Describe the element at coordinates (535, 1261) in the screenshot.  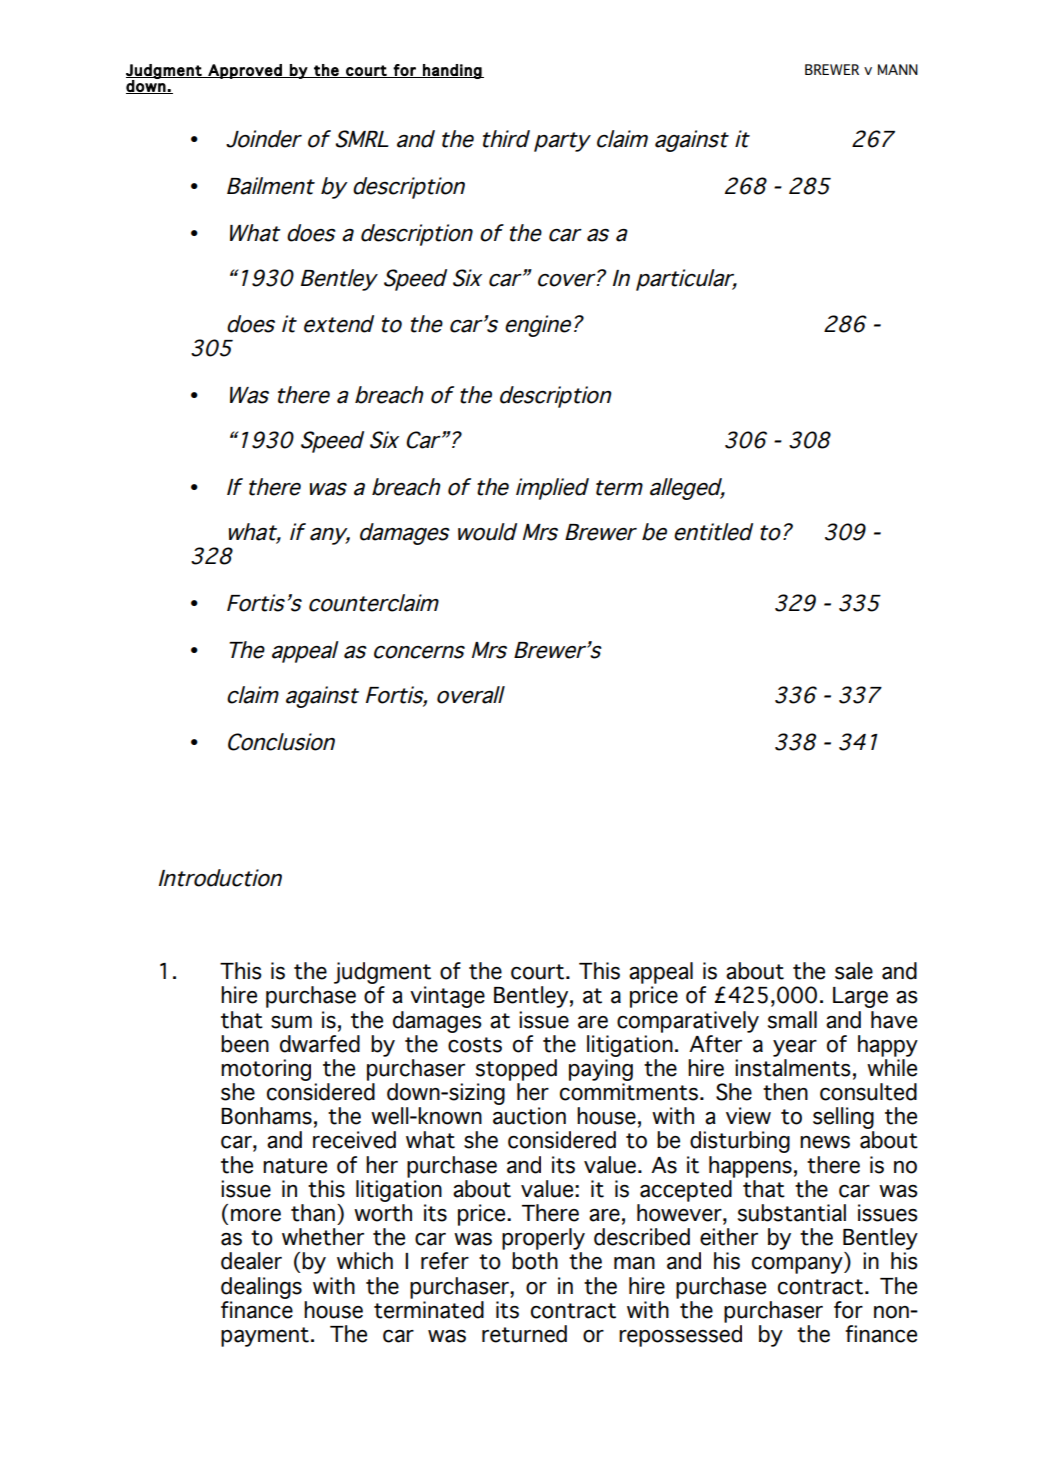
I see `both` at that location.
